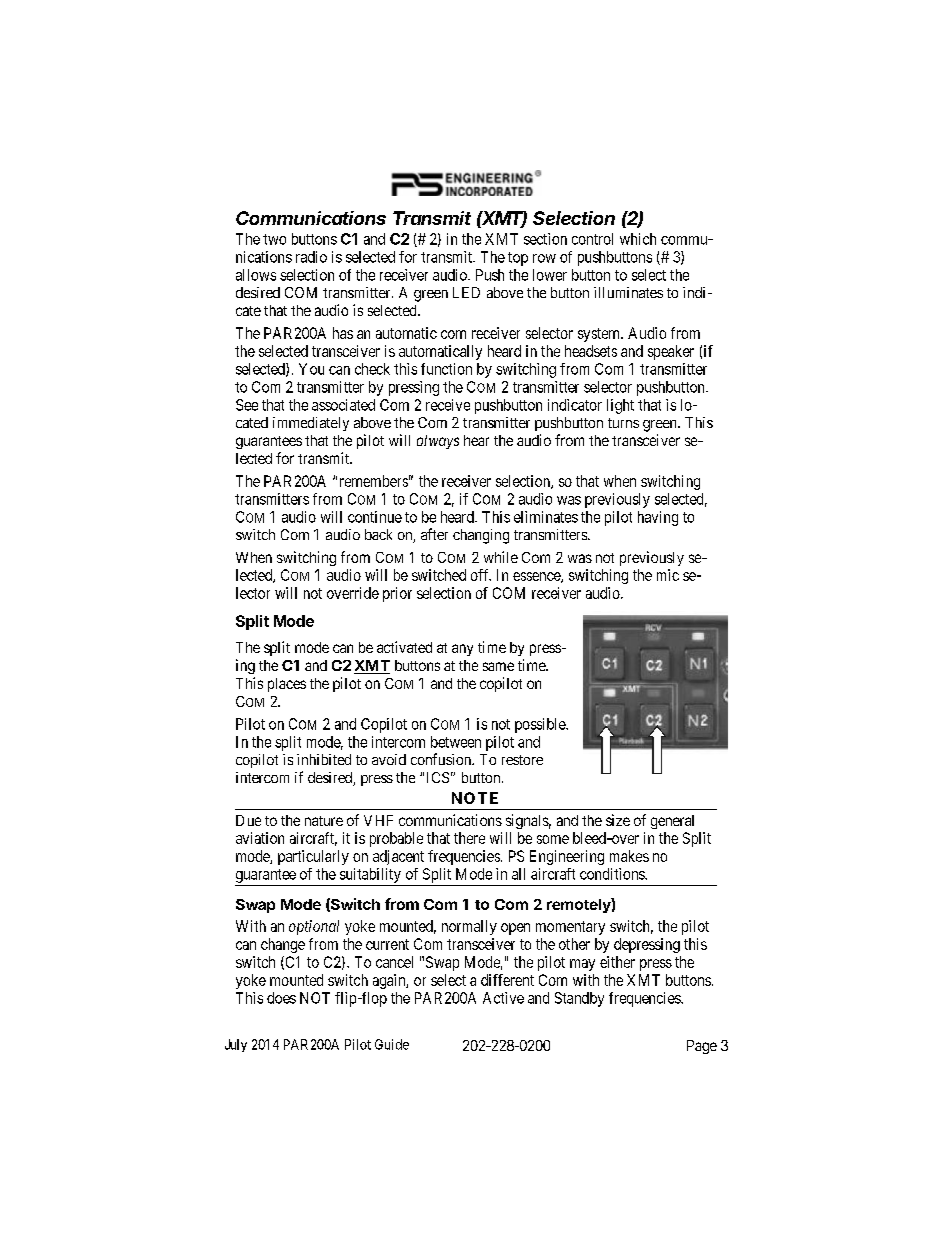 This page has width=952, height=1233. Describe the element at coordinates (378, 534) in the page. I see `back` at that location.
